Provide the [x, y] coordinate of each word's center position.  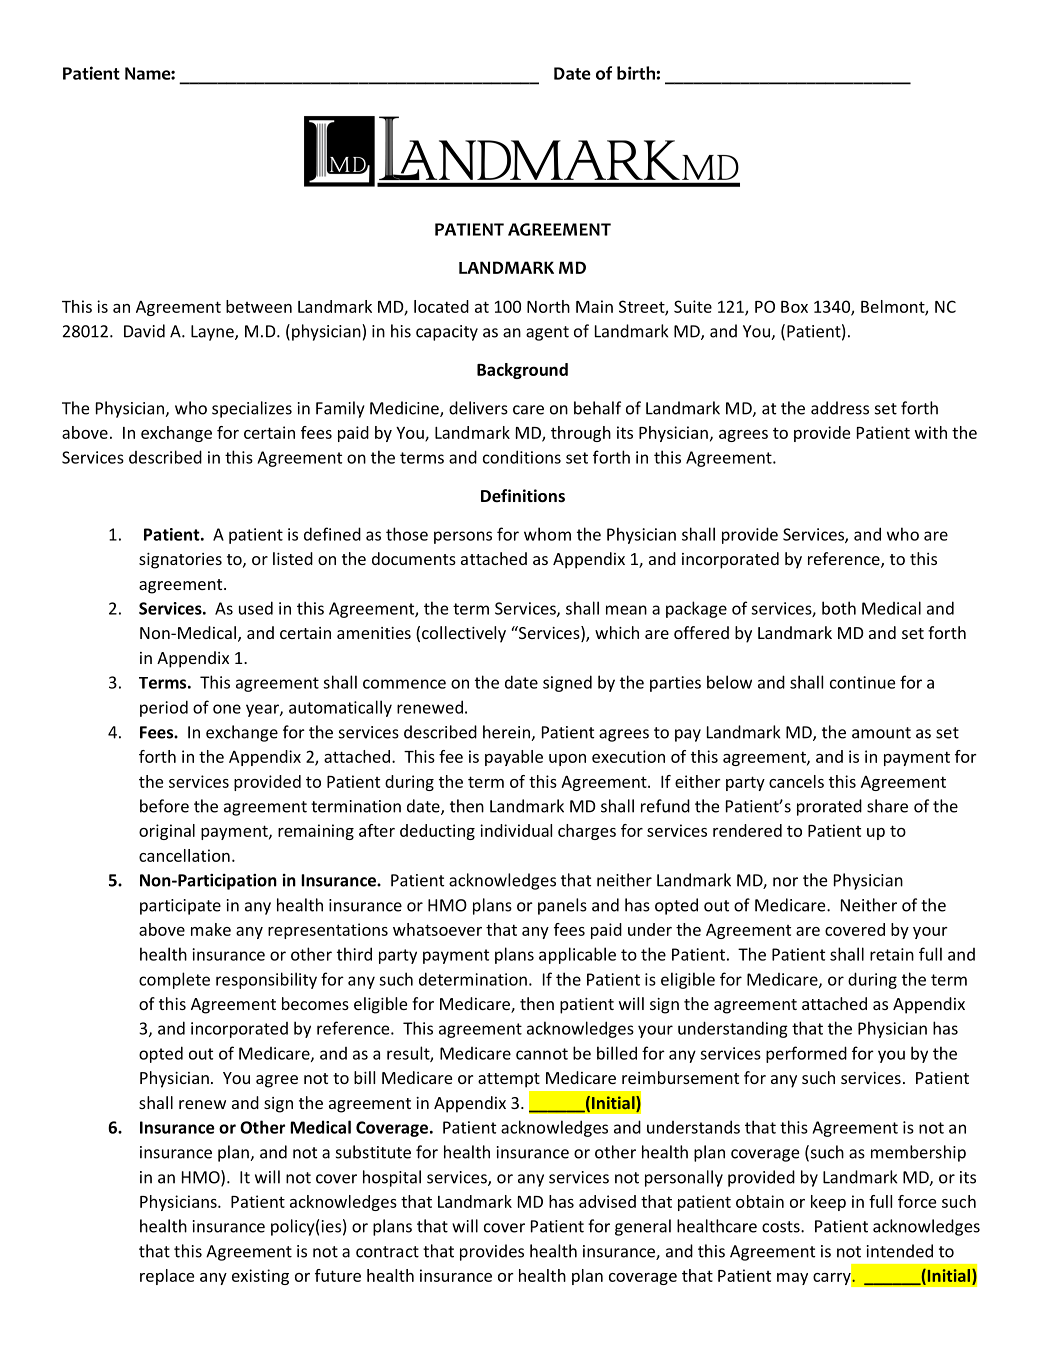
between [259, 306]
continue [862, 682]
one [227, 709]
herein [507, 733]
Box [794, 307]
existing [260, 1277]
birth [637, 73]
